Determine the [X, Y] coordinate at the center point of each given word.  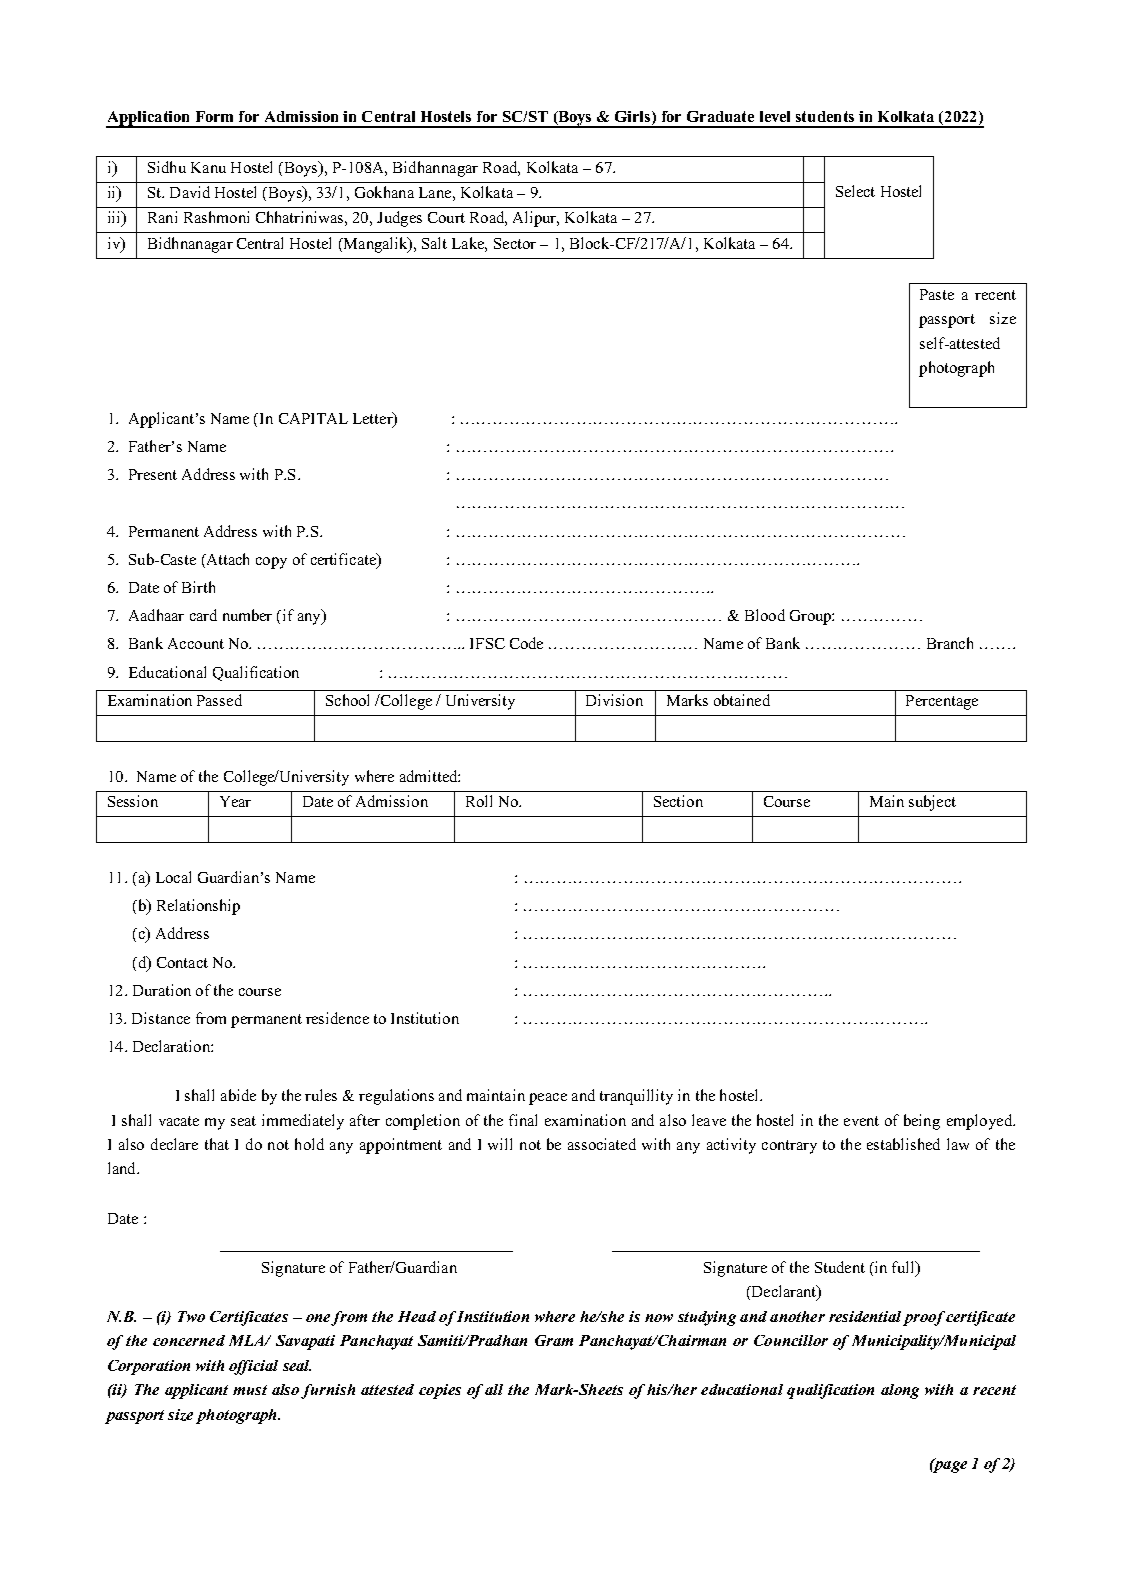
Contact [182, 962]
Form [214, 116]
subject [932, 803]
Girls [634, 118]
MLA [248, 1340]
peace [548, 1099]
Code [526, 643]
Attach [226, 559]
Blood [765, 615]
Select [855, 191]
